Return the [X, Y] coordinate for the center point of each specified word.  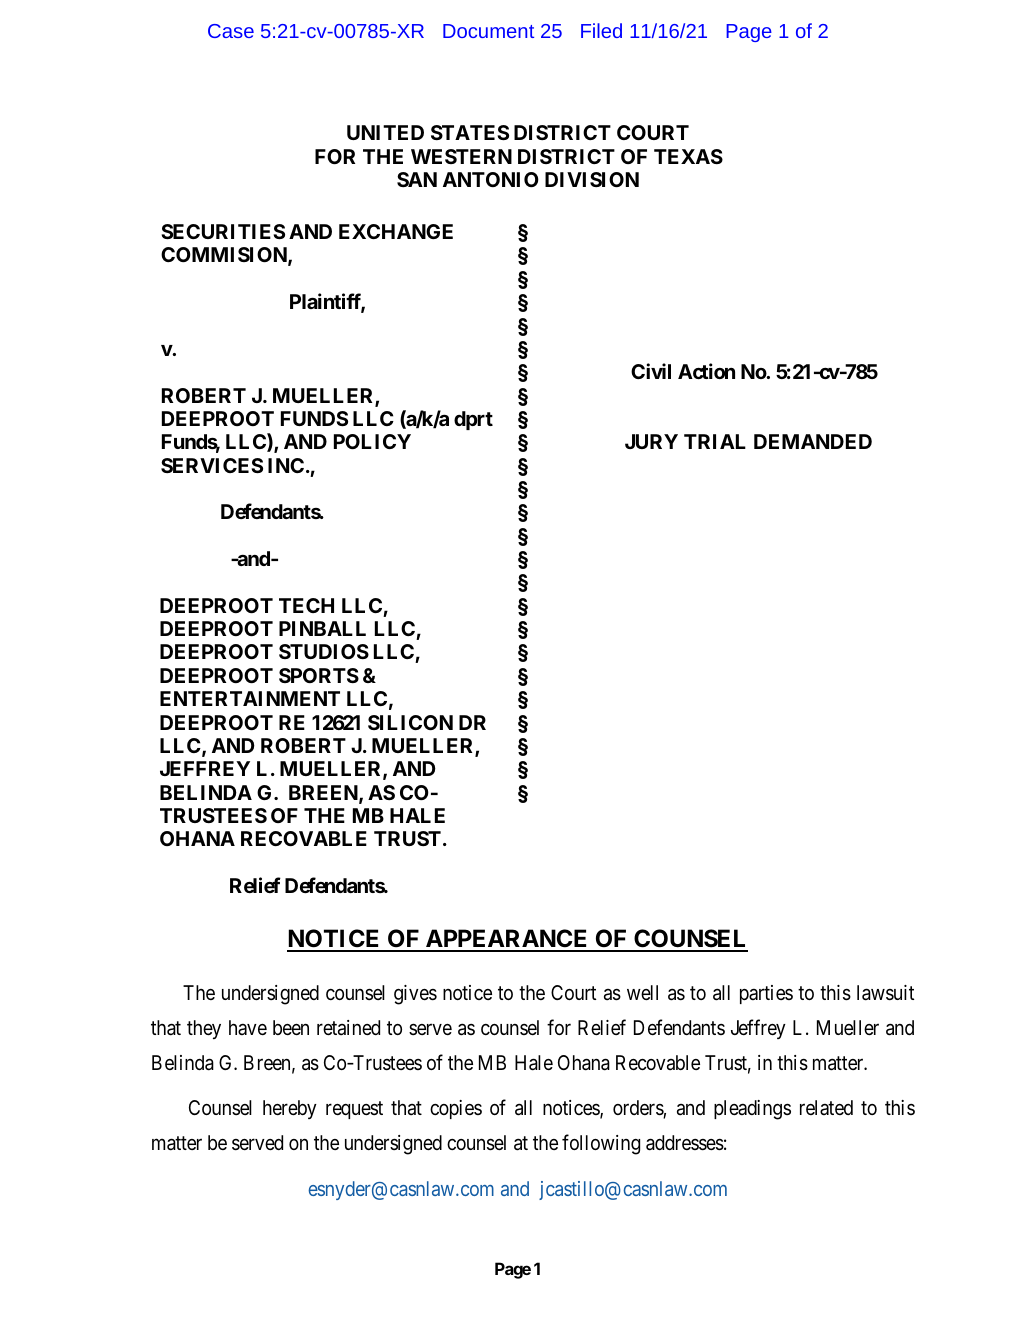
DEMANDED [813, 441]
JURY [651, 441]
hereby [290, 1109]
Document [488, 31]
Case [231, 31]
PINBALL [322, 628]
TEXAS [688, 156]
